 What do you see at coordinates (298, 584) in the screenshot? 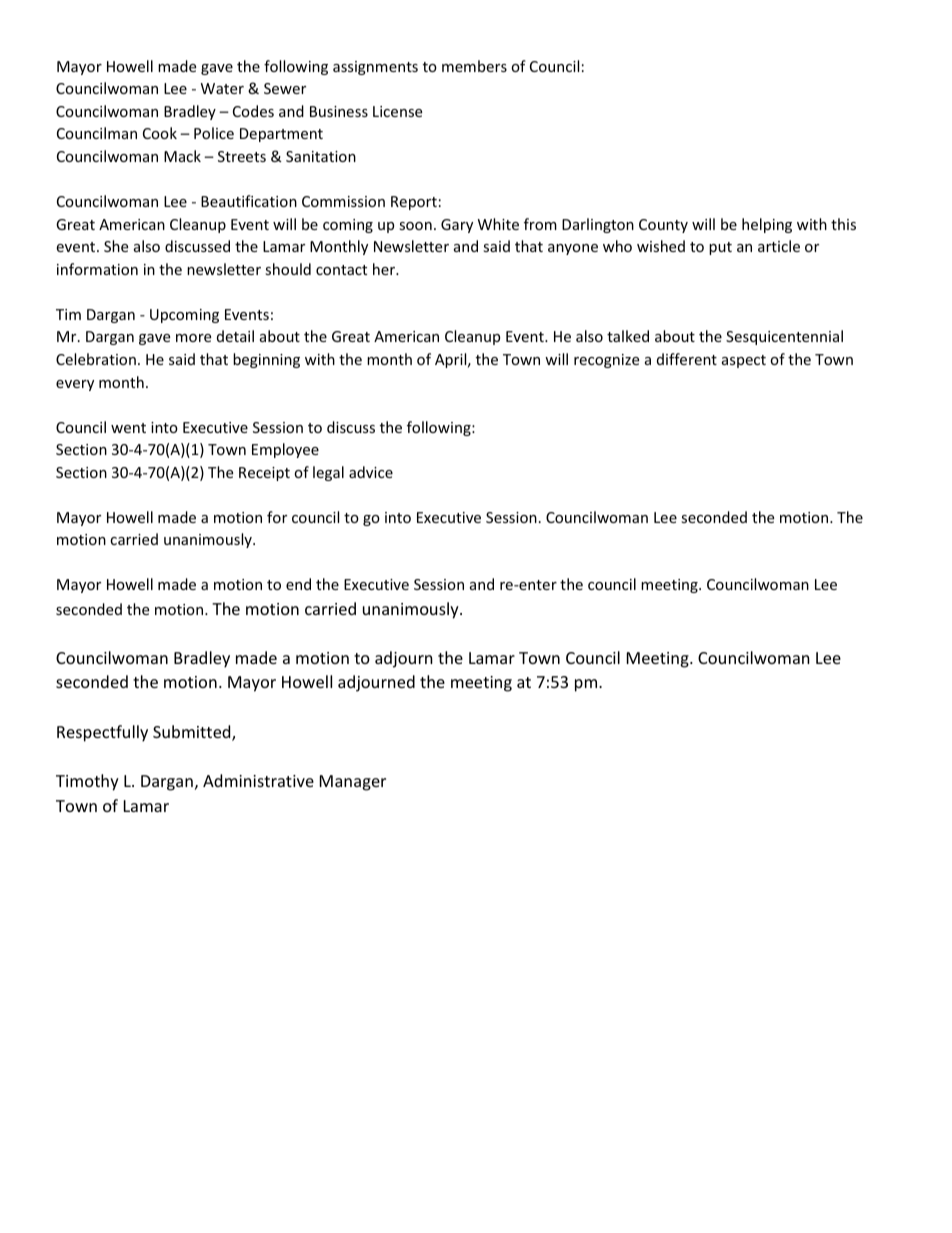
I see `end` at bounding box center [298, 584].
